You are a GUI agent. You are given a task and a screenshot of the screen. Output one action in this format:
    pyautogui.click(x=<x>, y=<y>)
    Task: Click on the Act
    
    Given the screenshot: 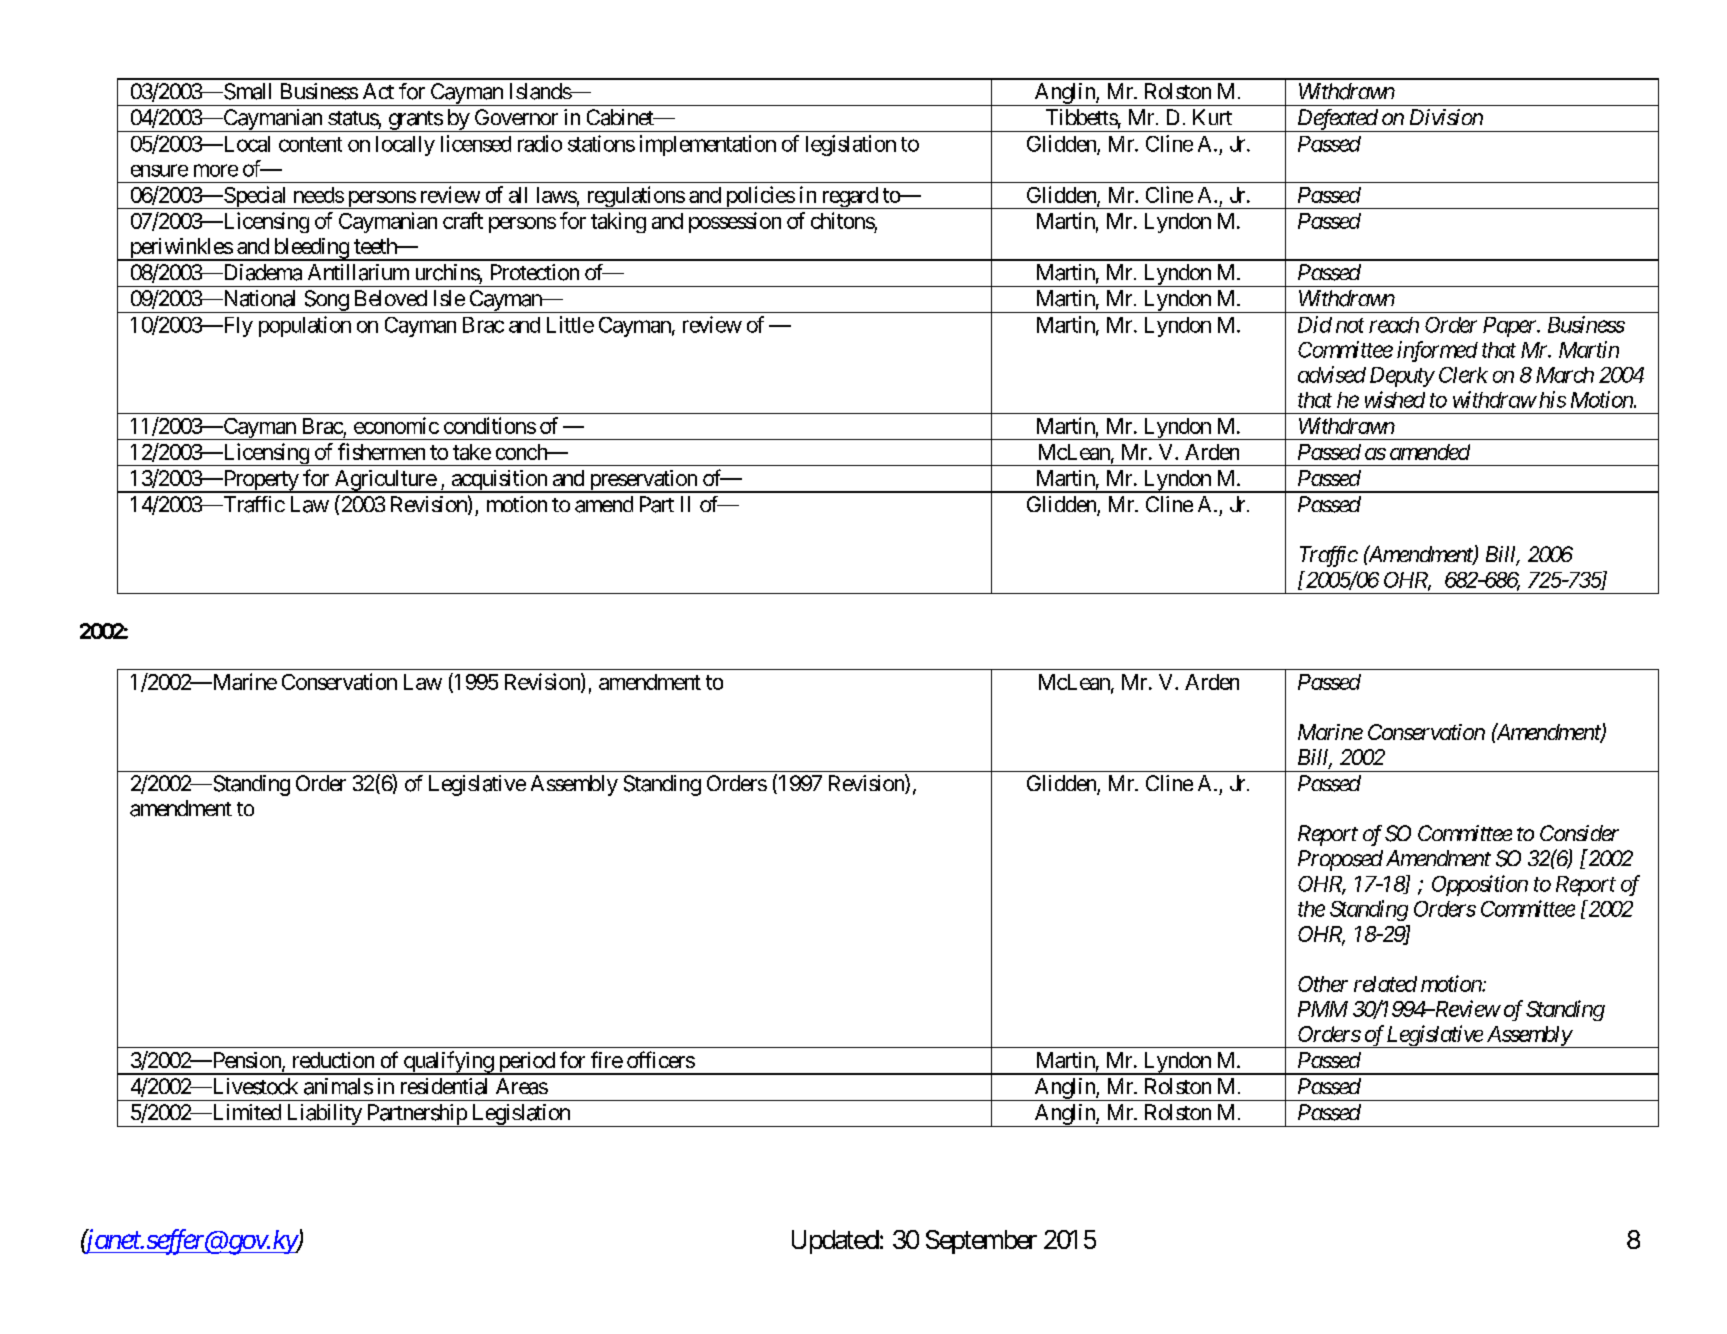 What is the action you would take?
    pyautogui.click(x=378, y=91)
